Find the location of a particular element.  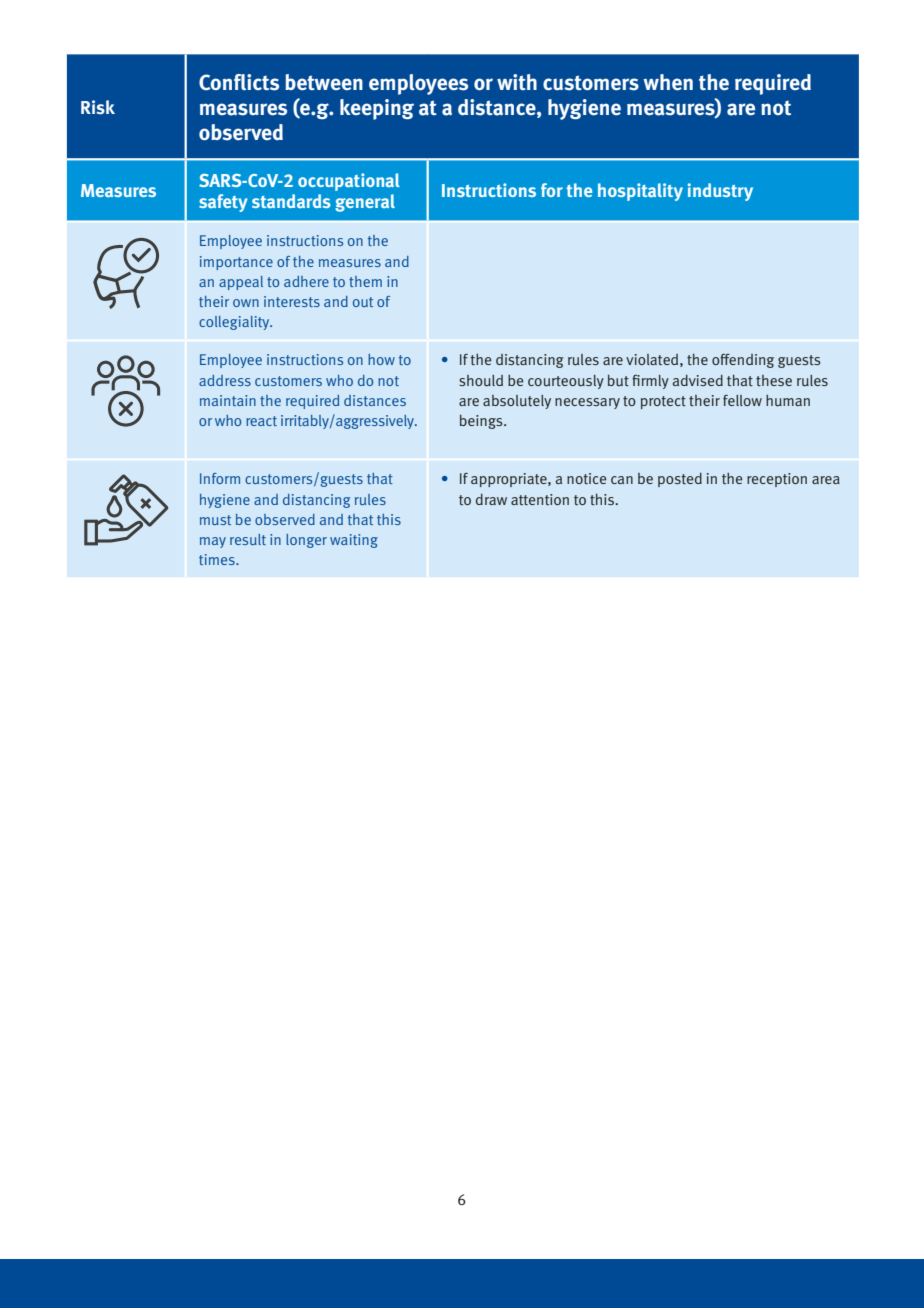

Conflicts is located at coordinates (239, 82).
